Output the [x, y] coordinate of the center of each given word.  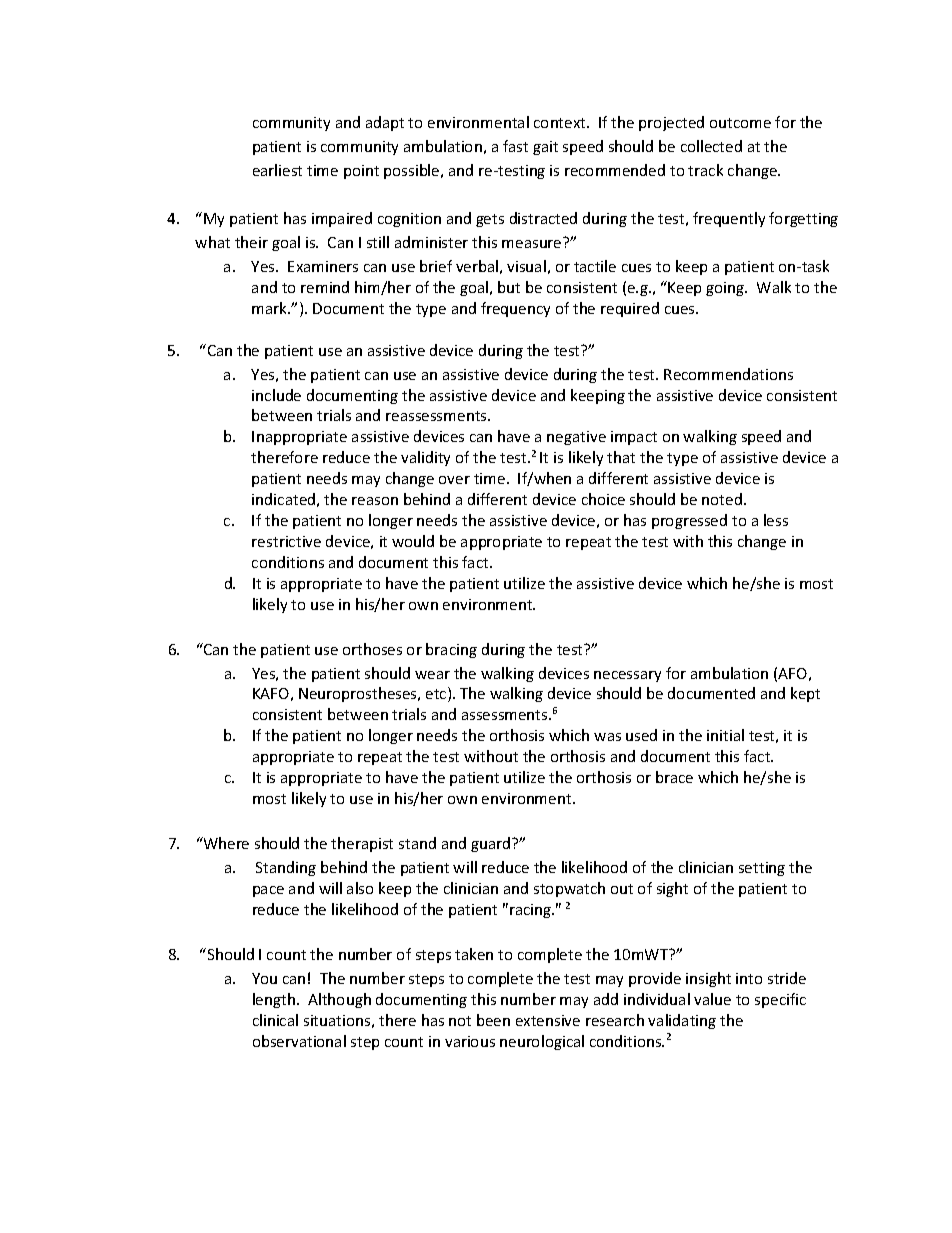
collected [711, 146]
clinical [275, 1020]
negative [576, 438]
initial [725, 735]
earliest [277, 170]
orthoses [372, 649]
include [276, 395]
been [493, 1020]
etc [437, 694]
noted [722, 499]
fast [515, 146]
